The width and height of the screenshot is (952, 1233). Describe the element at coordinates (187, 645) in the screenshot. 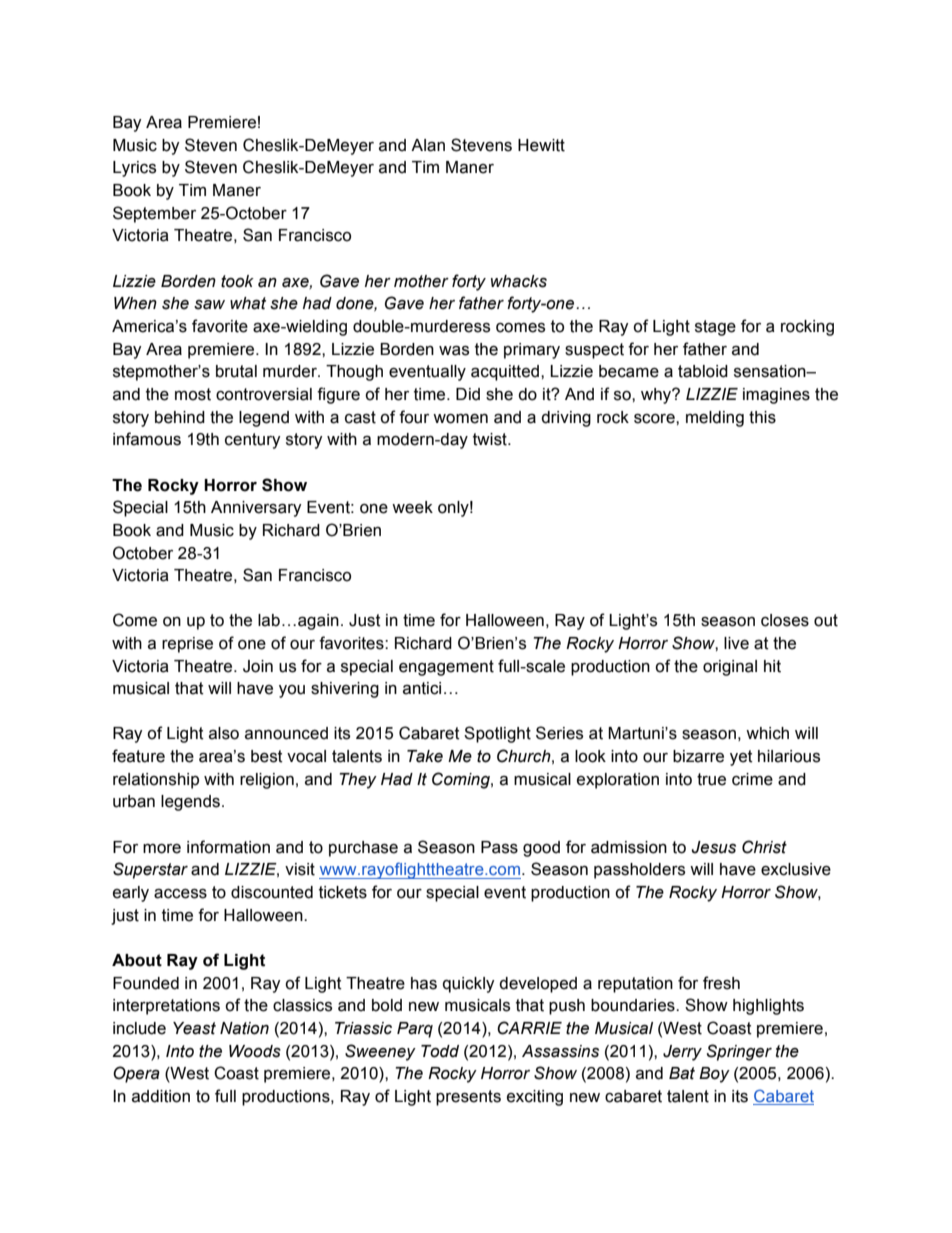

I see `reprise` at that location.
